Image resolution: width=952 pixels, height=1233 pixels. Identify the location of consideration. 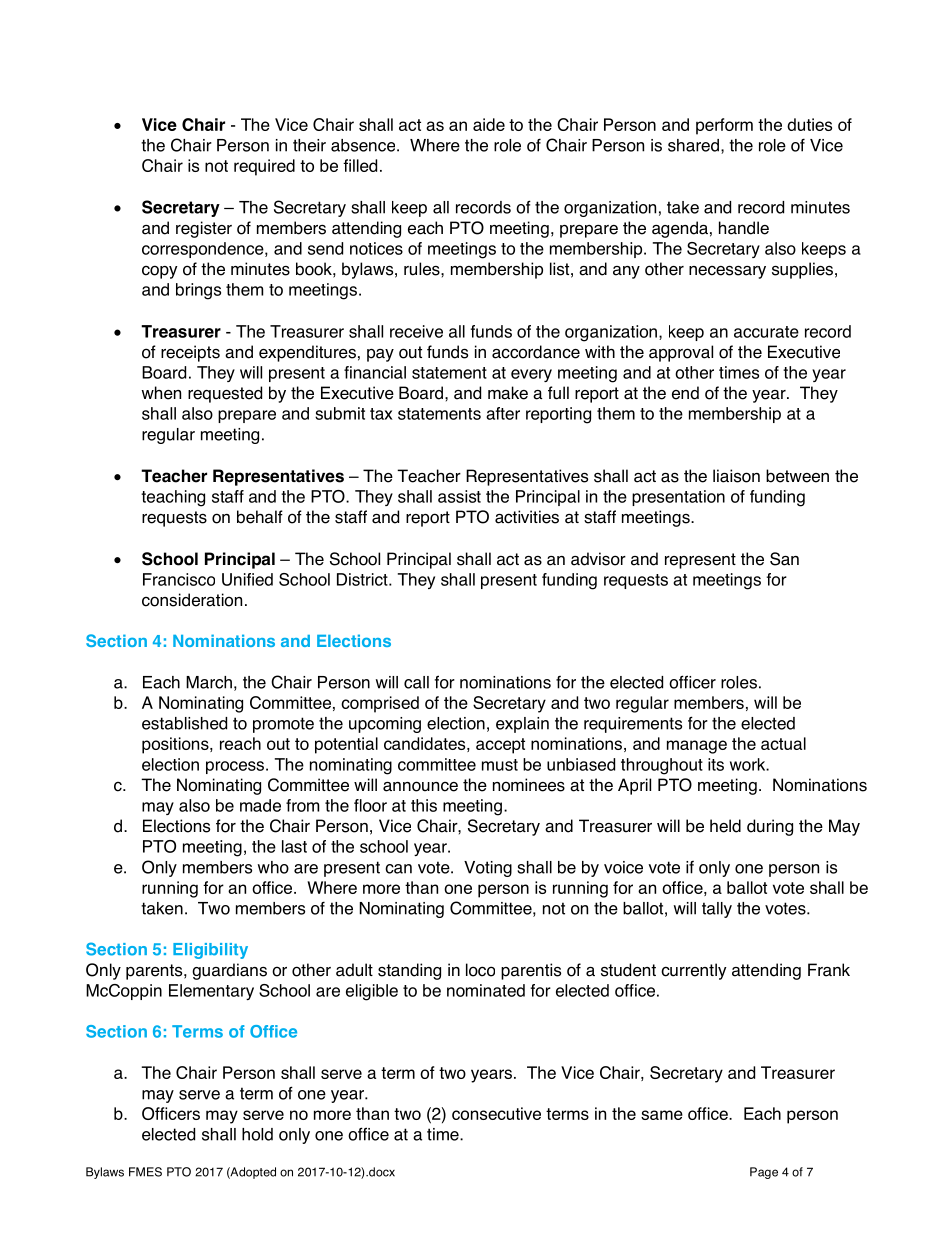
(192, 600).
